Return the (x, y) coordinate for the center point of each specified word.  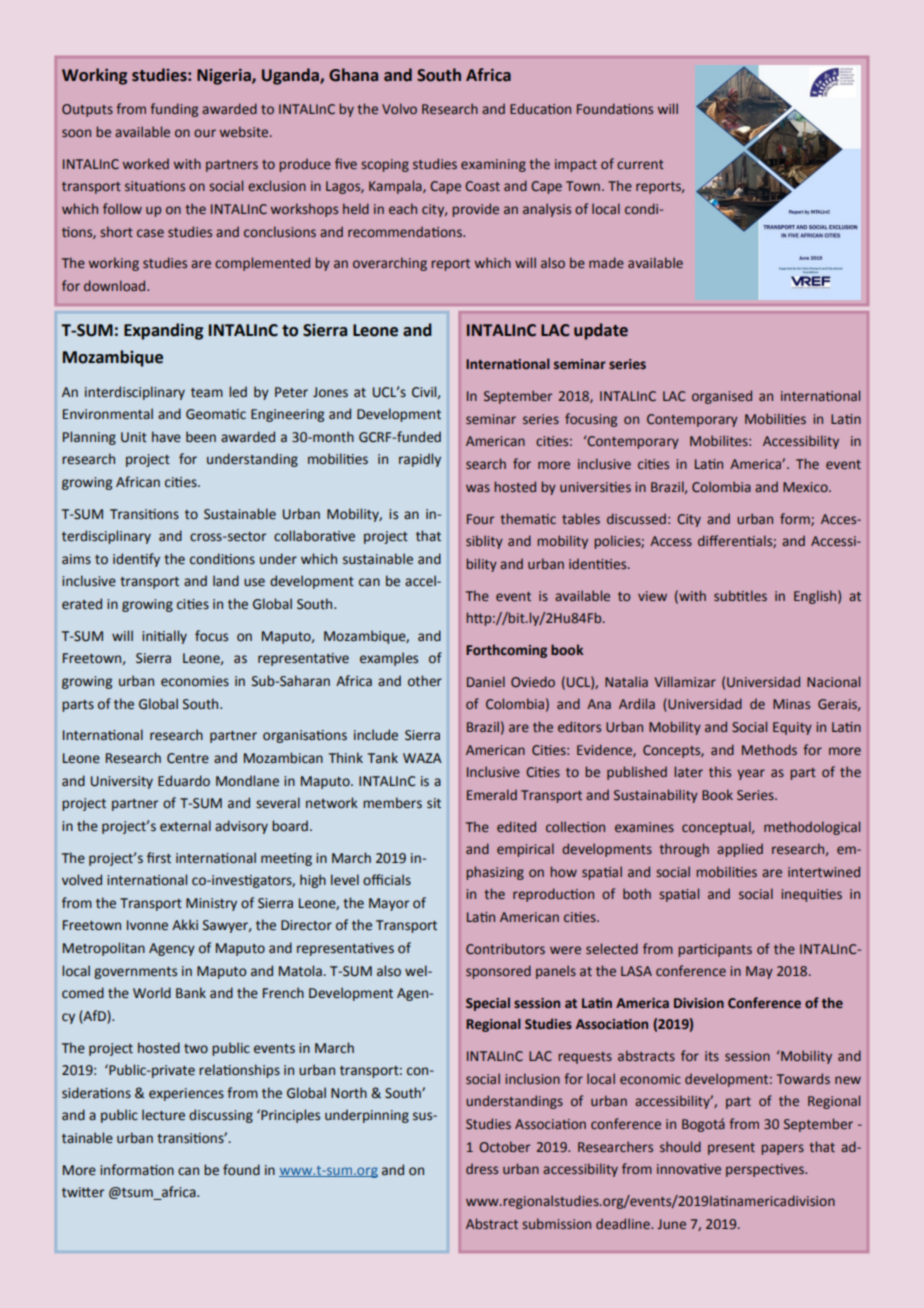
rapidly (420, 460)
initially (164, 637)
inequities (811, 895)
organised (722, 397)
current (640, 164)
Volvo (399, 108)
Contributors (505, 948)
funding (174, 110)
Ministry (211, 904)
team (207, 393)
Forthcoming (506, 651)
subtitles (740, 595)
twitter (83, 1192)
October (504, 1146)
